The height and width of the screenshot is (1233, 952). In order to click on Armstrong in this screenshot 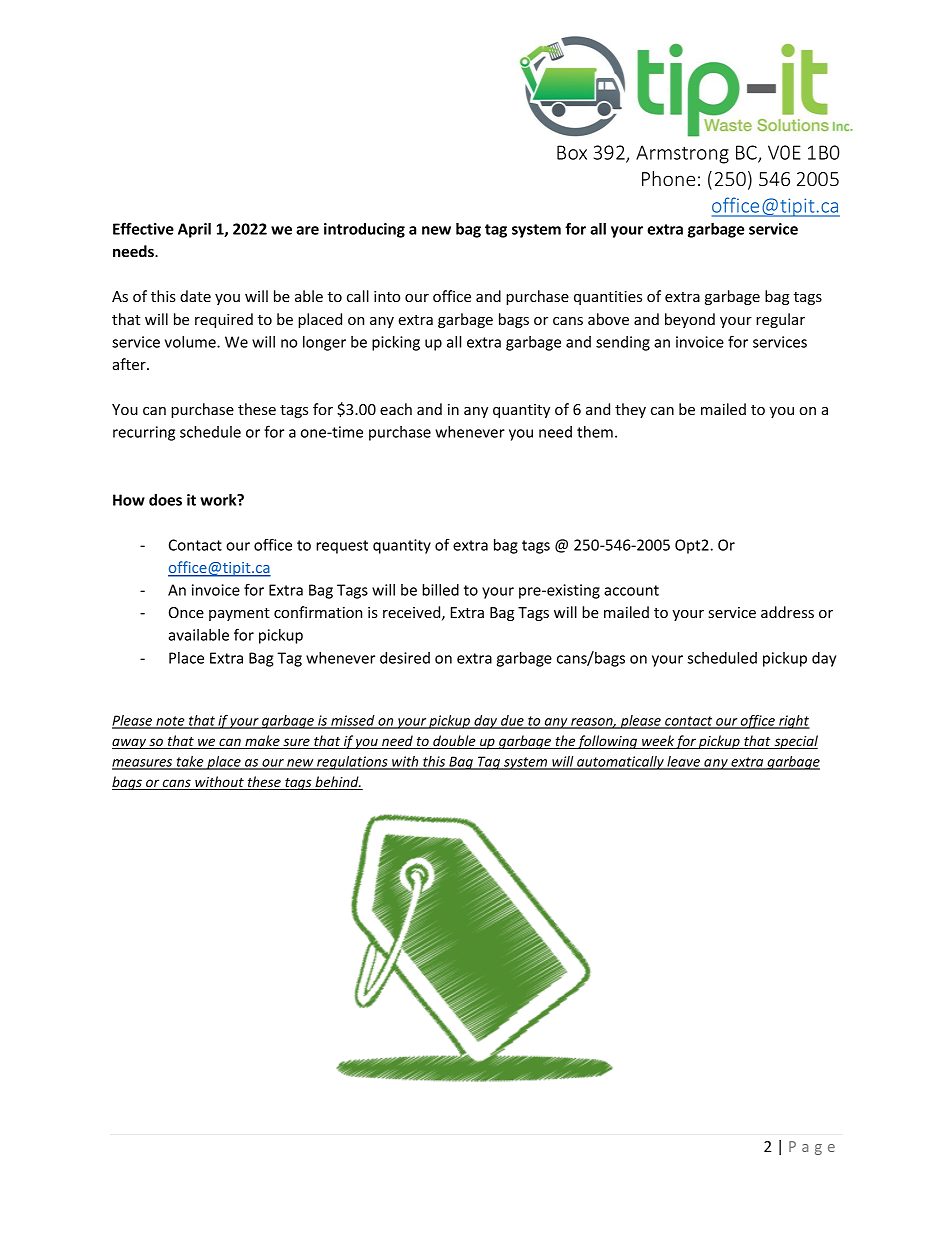, I will do `click(682, 154)`.
